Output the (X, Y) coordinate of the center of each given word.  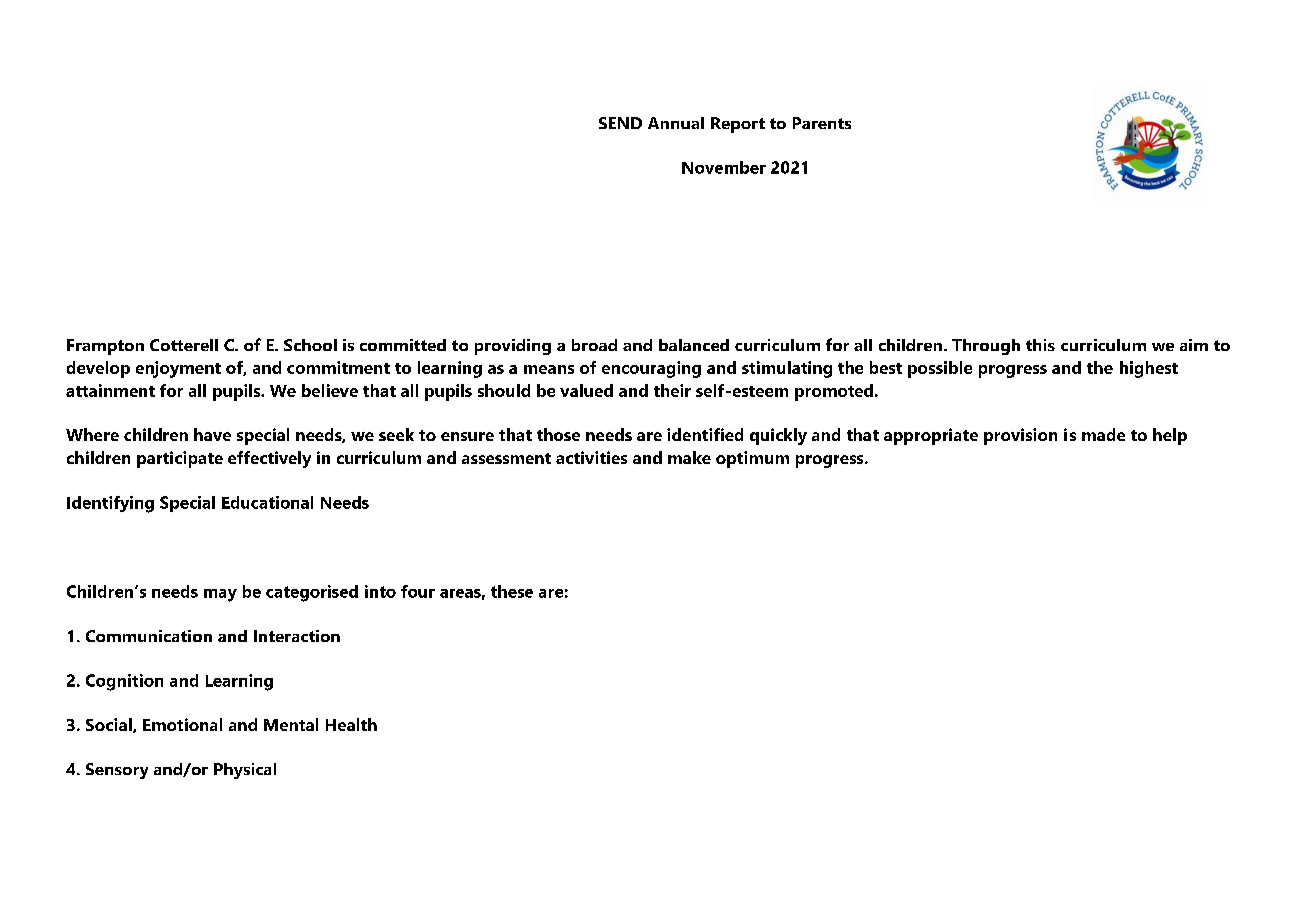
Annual (676, 123)
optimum (752, 459)
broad (594, 345)
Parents (822, 123)
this (1040, 345)
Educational (267, 502)
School (310, 345)
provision (1020, 436)
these (512, 591)
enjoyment (178, 369)
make (689, 457)
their (672, 390)
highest (1149, 369)
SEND (620, 123)
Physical (245, 771)
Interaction (297, 636)
